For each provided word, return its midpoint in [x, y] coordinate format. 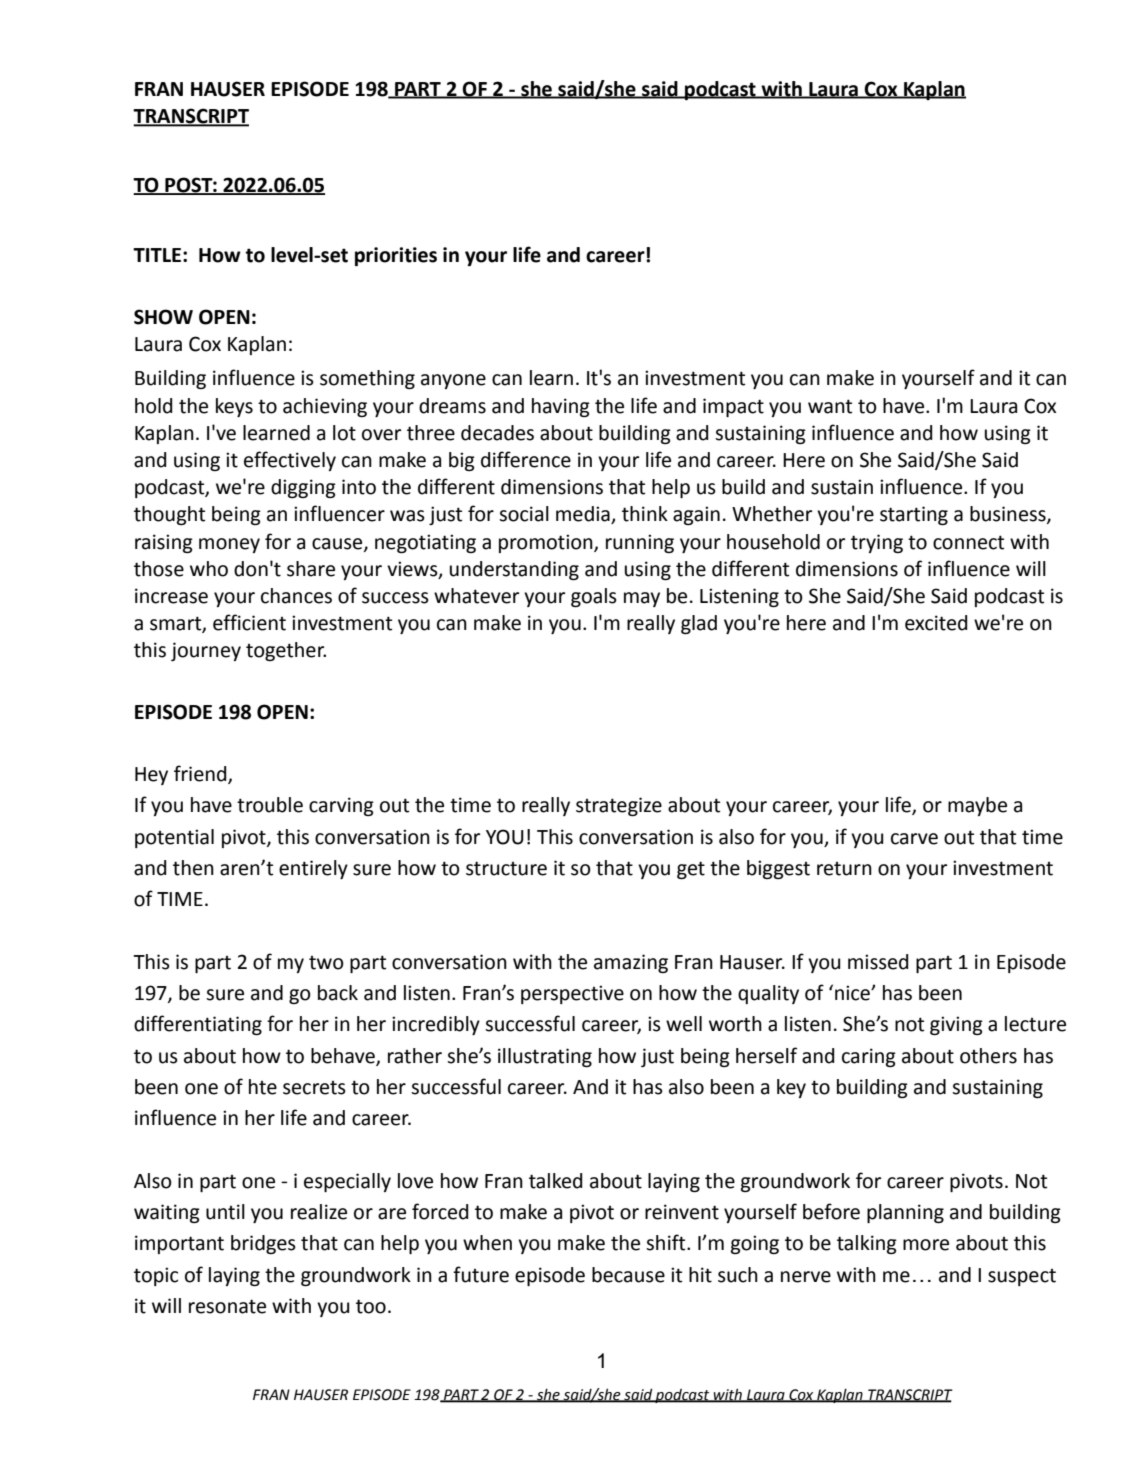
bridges [263, 1244]
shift [667, 1242]
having [561, 407]
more [926, 1245]
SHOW [163, 317]
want [830, 406]
